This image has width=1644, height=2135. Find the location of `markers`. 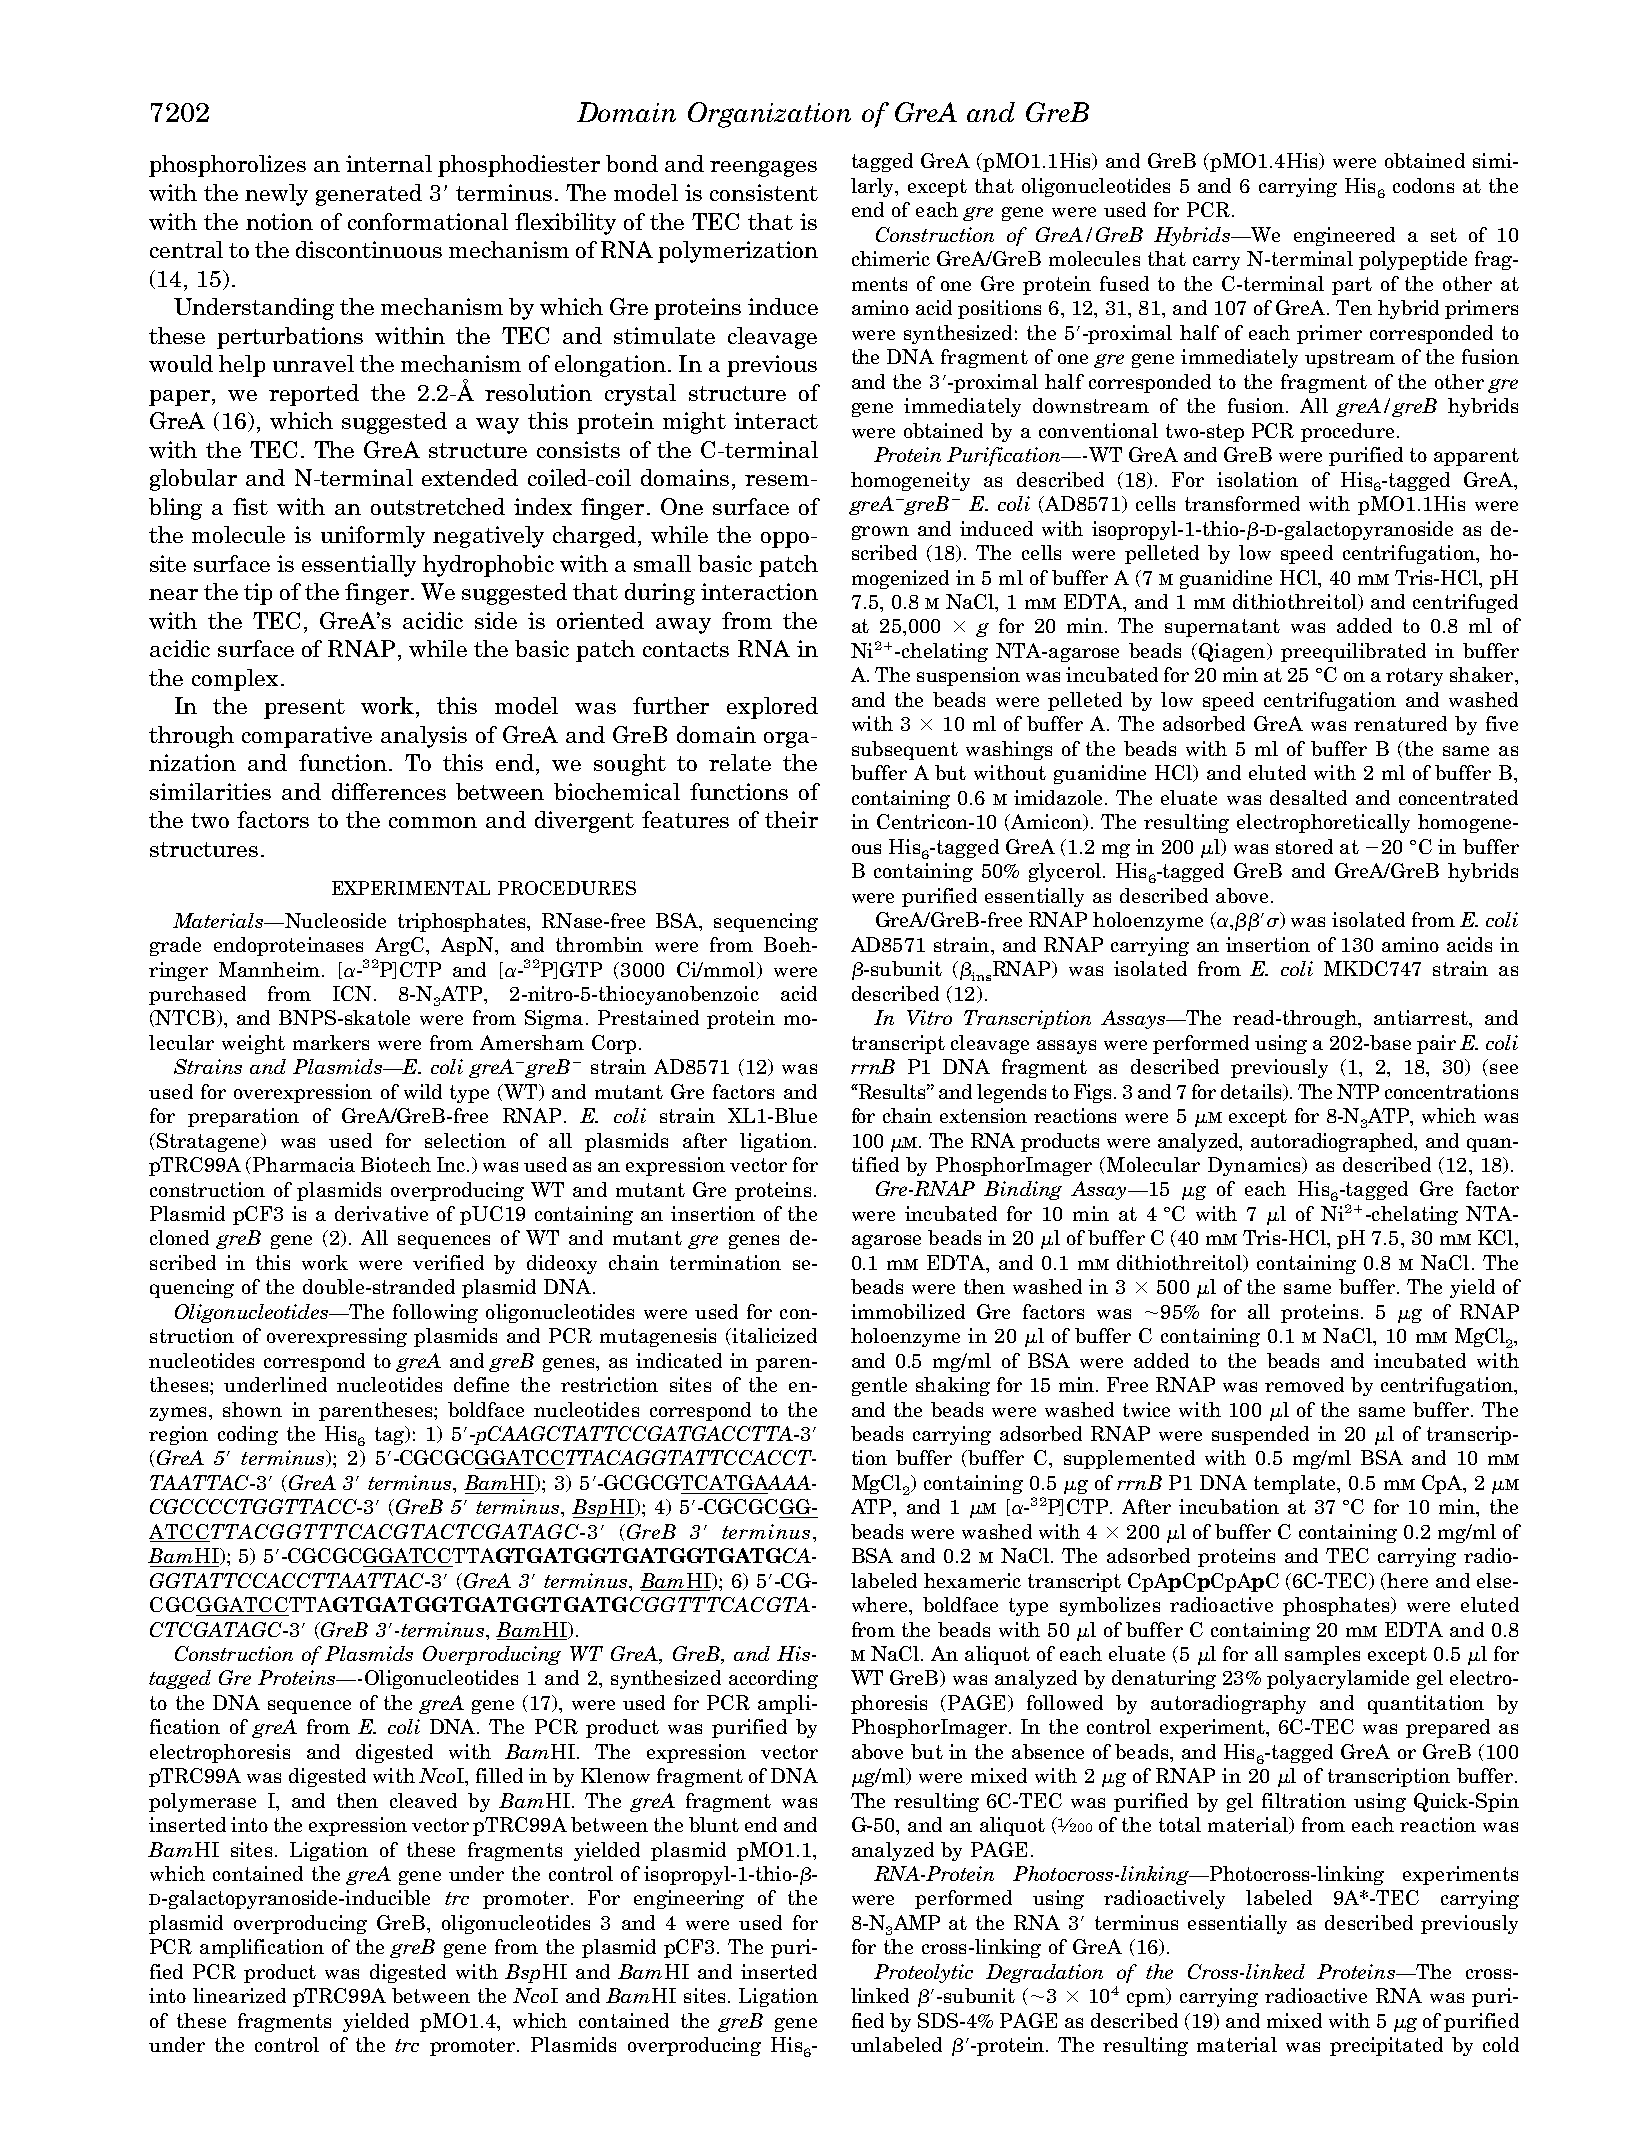

markers is located at coordinates (331, 1042).
